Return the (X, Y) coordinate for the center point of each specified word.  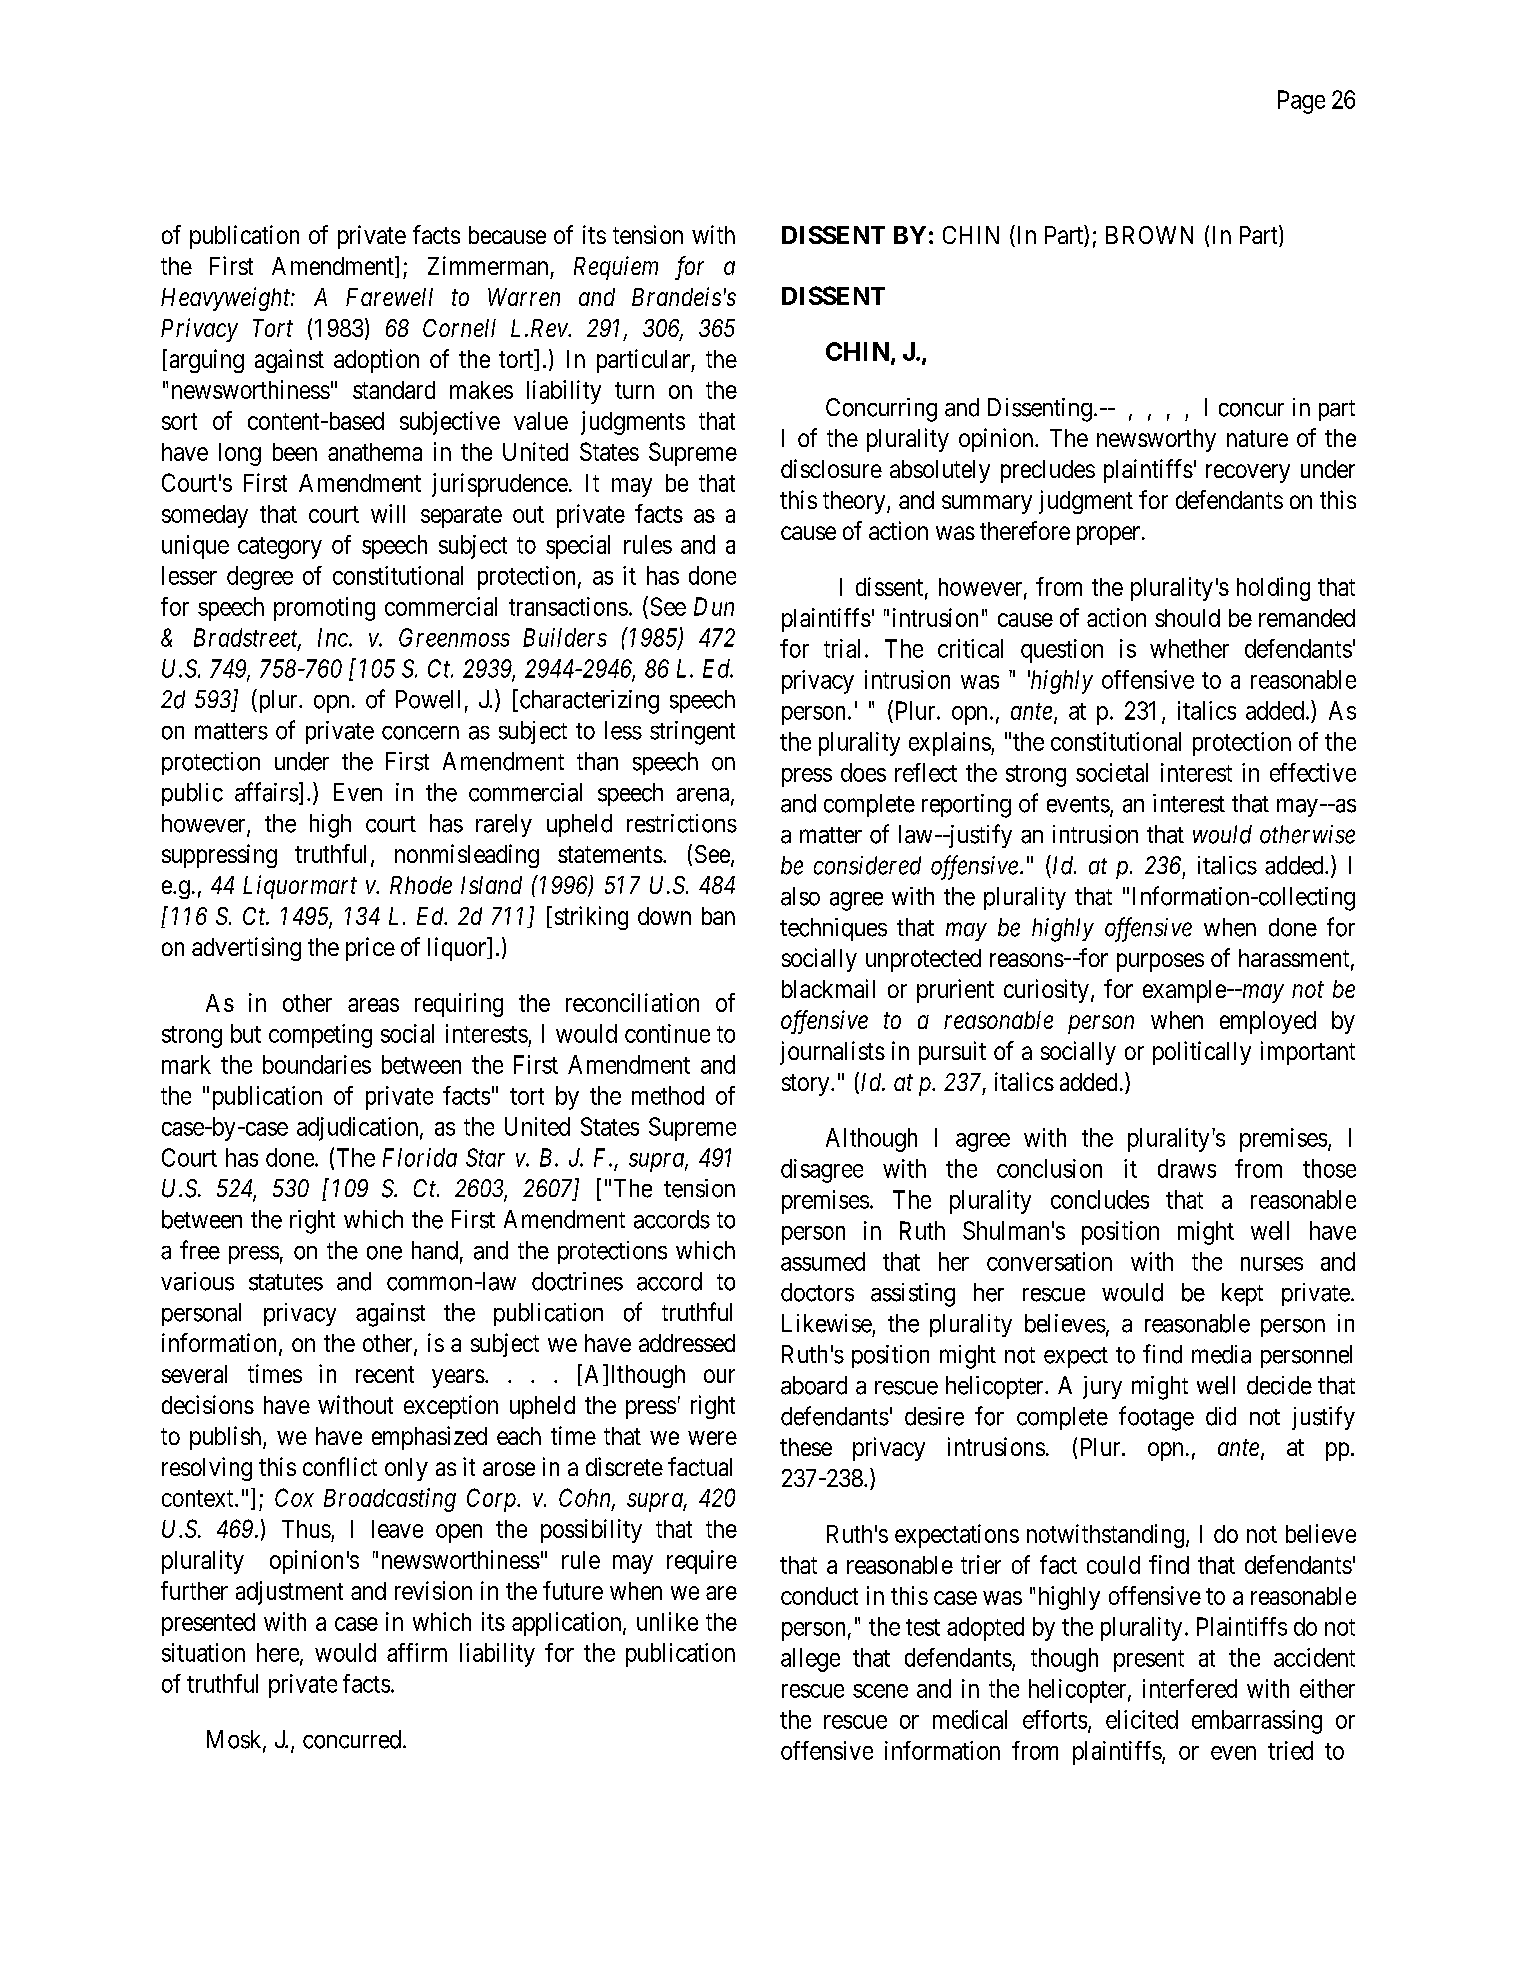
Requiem (616, 268)
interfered (1190, 1688)
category (280, 548)
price (370, 949)
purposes (1160, 962)
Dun (714, 606)
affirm (417, 1652)
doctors (817, 1292)
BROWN (1149, 235)
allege (810, 1660)
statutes (286, 1282)
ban (718, 916)
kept (1242, 1294)
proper (1110, 535)
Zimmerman (488, 265)
